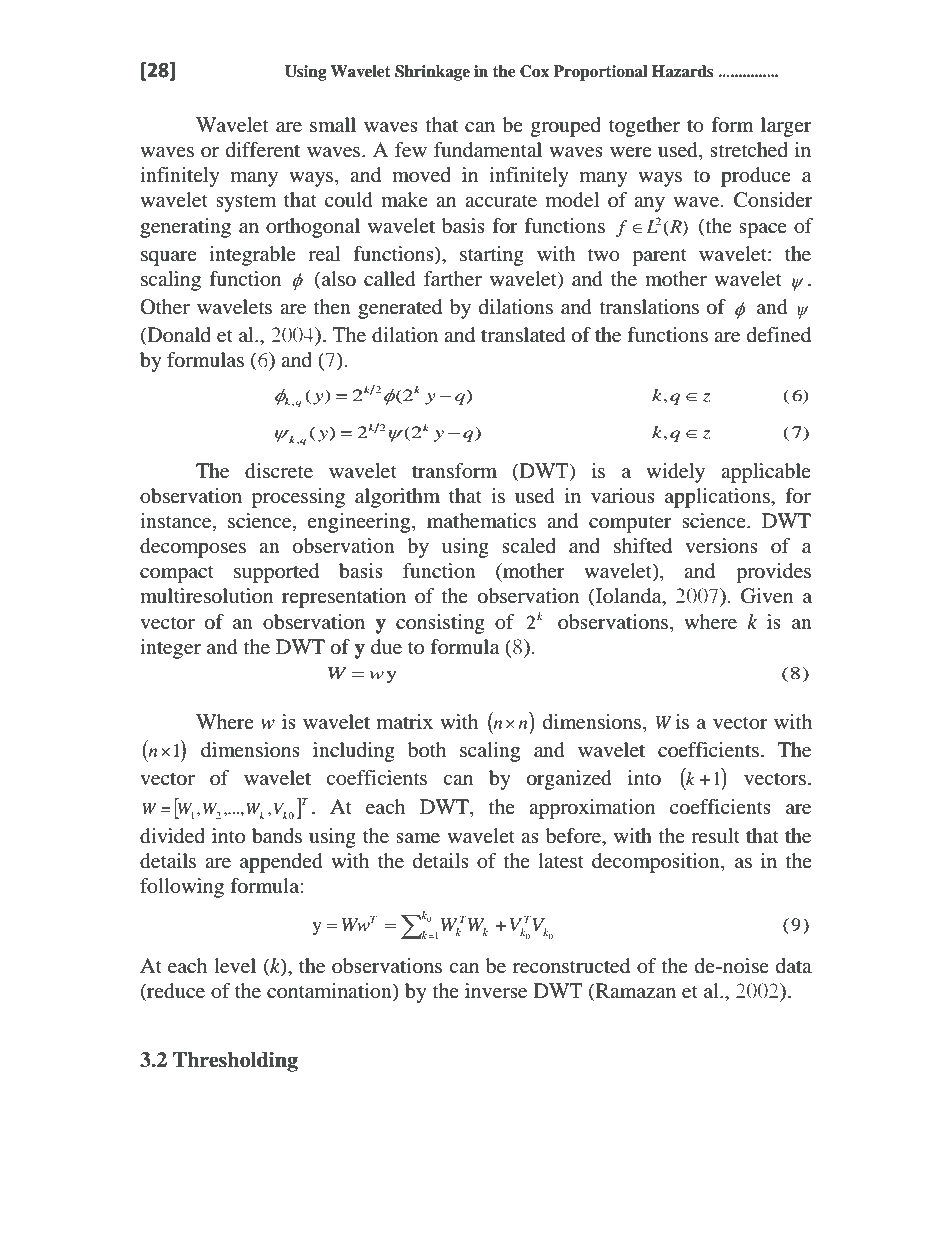 The height and width of the page is (1233, 952). I want to click on parent, so click(659, 257).
